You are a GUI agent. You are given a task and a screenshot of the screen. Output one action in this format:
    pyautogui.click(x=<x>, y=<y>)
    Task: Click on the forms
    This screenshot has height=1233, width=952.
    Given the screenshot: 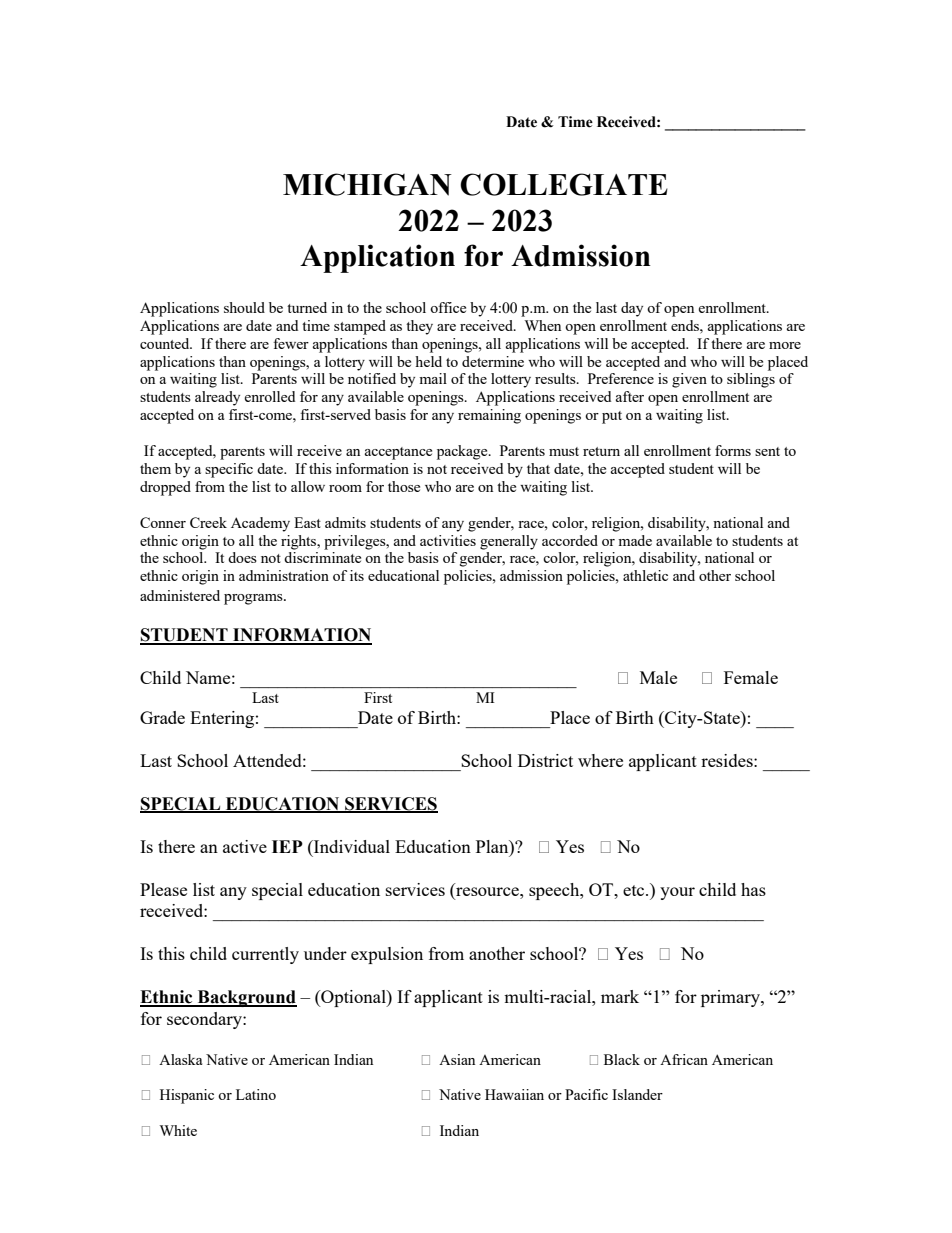 What is the action you would take?
    pyautogui.click(x=733, y=450)
